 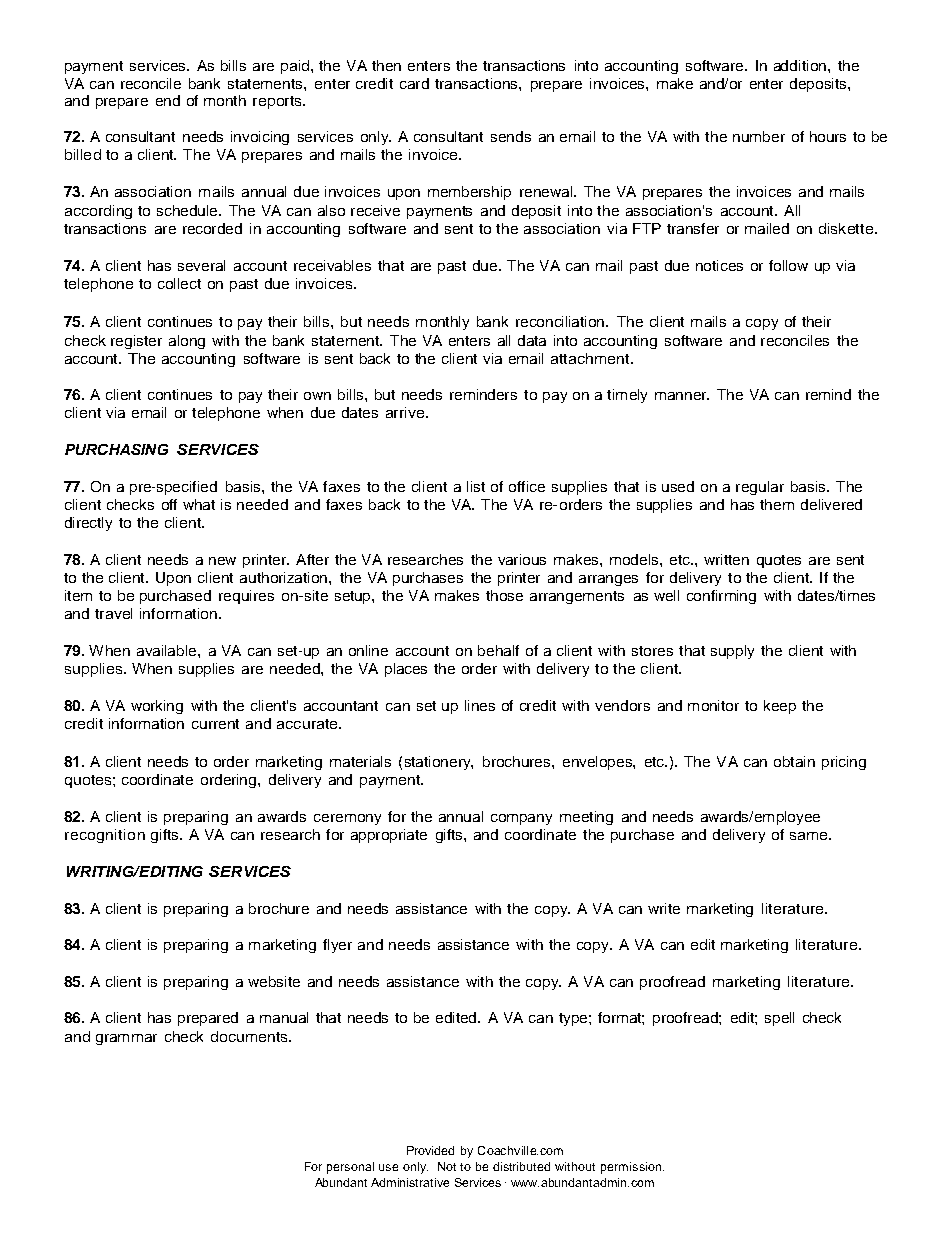 What do you see at coordinates (116, 449) in the screenshot?
I see `PURCHASING` at bounding box center [116, 449].
